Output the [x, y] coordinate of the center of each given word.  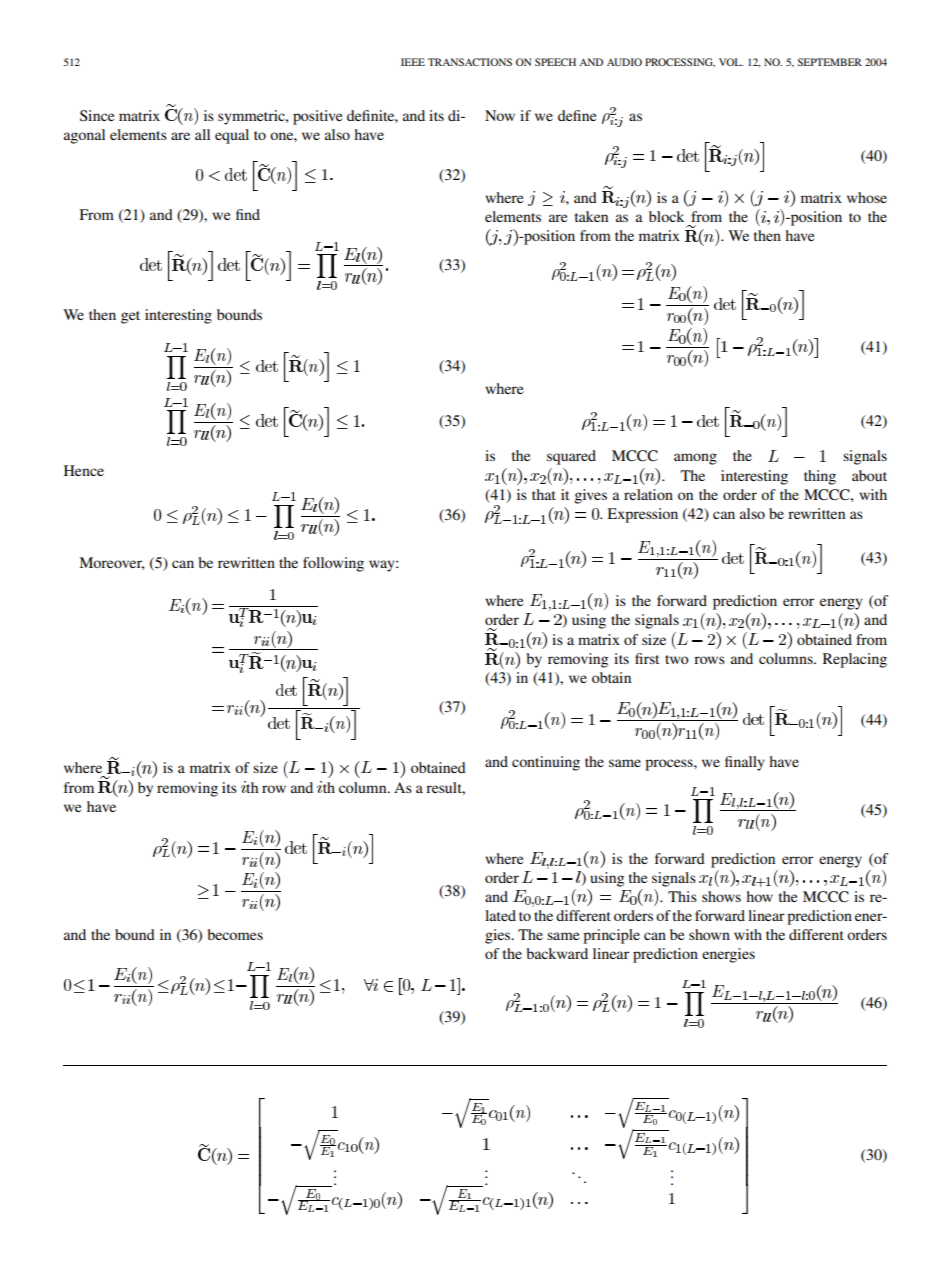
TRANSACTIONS [470, 62]
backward [557, 953]
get [130, 317]
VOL [731, 62]
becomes [235, 934]
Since [97, 116]
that [544, 494]
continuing [546, 763]
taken [591, 216]
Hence [84, 470]
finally [745, 763]
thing [820, 477]
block [666, 216]
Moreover [111, 563]
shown [709, 934]
